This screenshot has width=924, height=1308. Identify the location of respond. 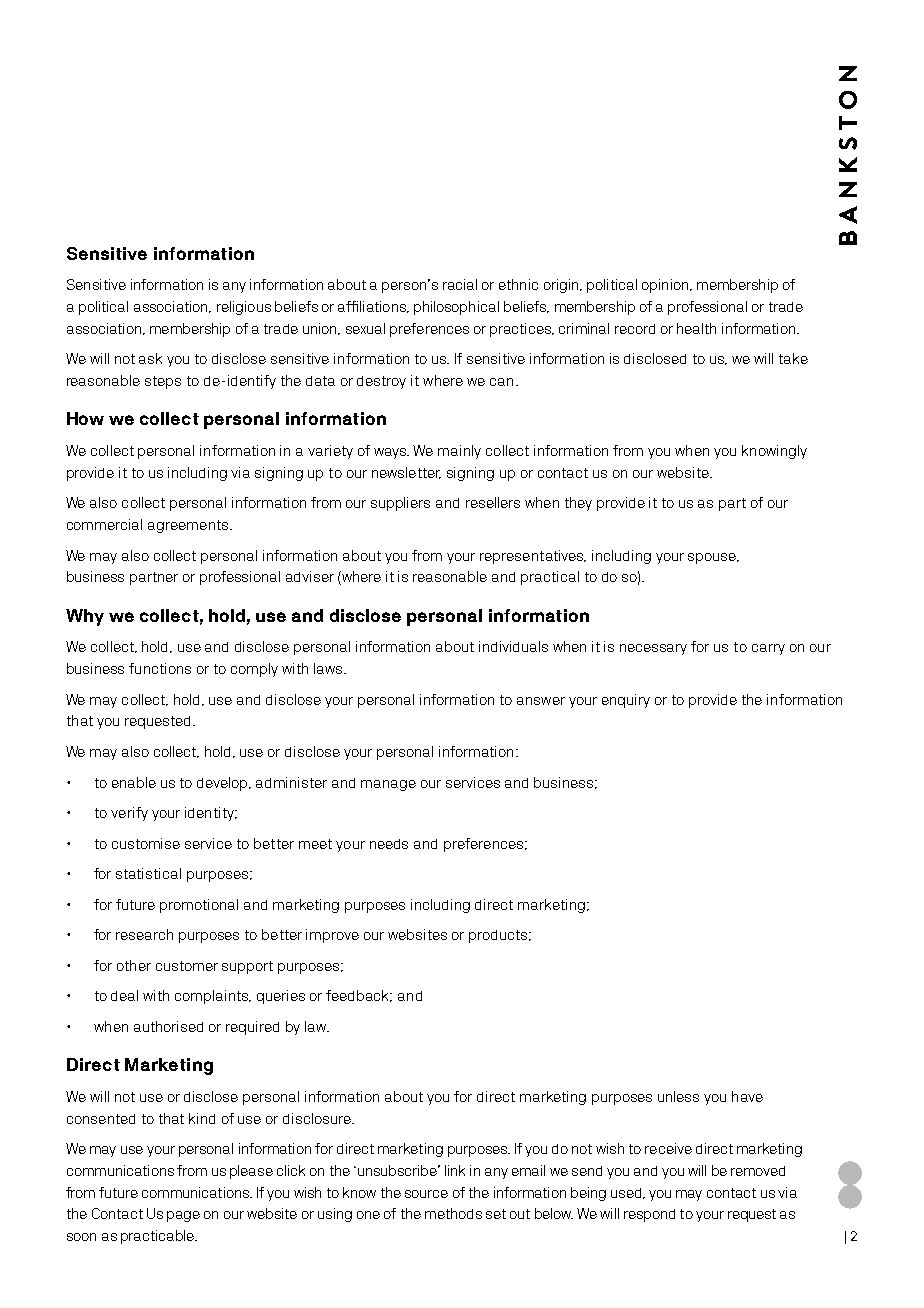
(649, 1215).
